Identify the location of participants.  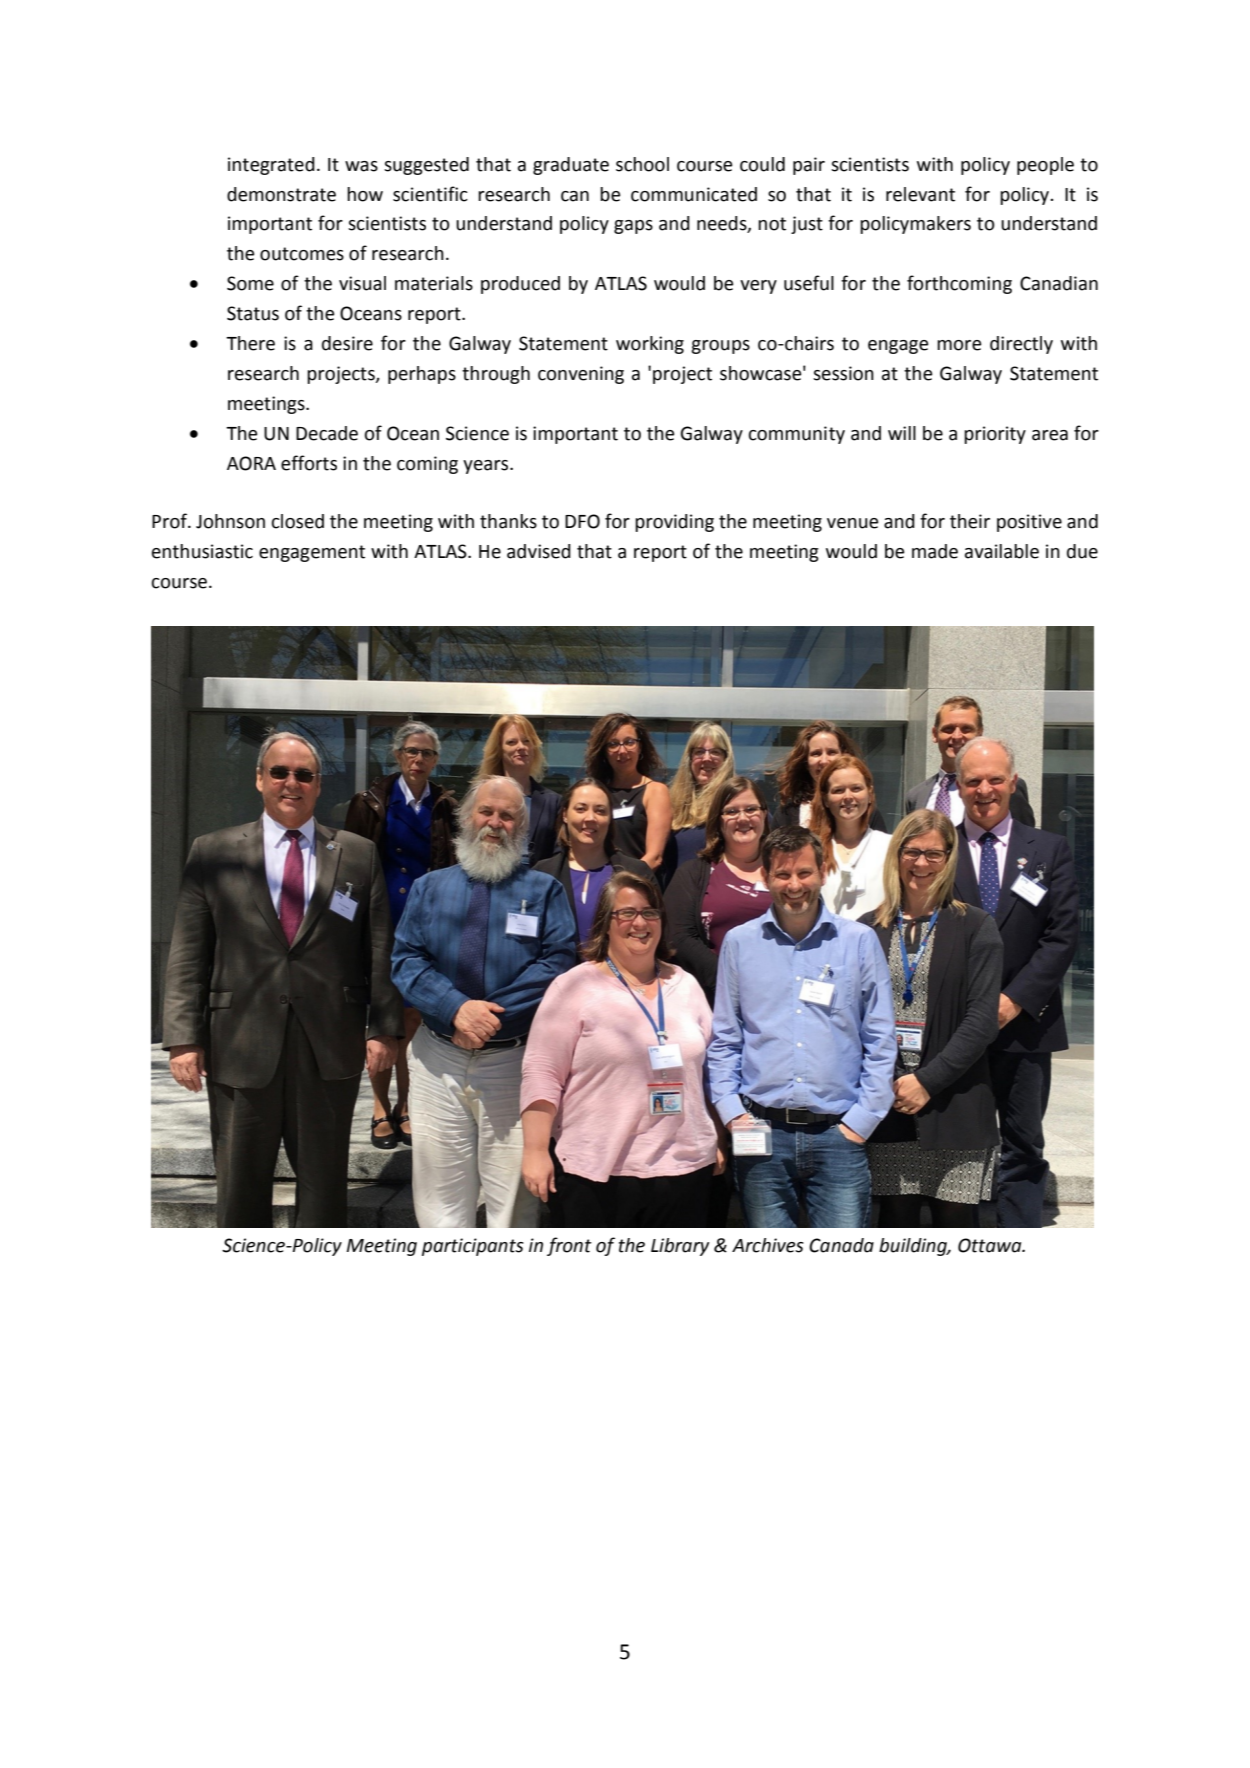
(473, 1247).
